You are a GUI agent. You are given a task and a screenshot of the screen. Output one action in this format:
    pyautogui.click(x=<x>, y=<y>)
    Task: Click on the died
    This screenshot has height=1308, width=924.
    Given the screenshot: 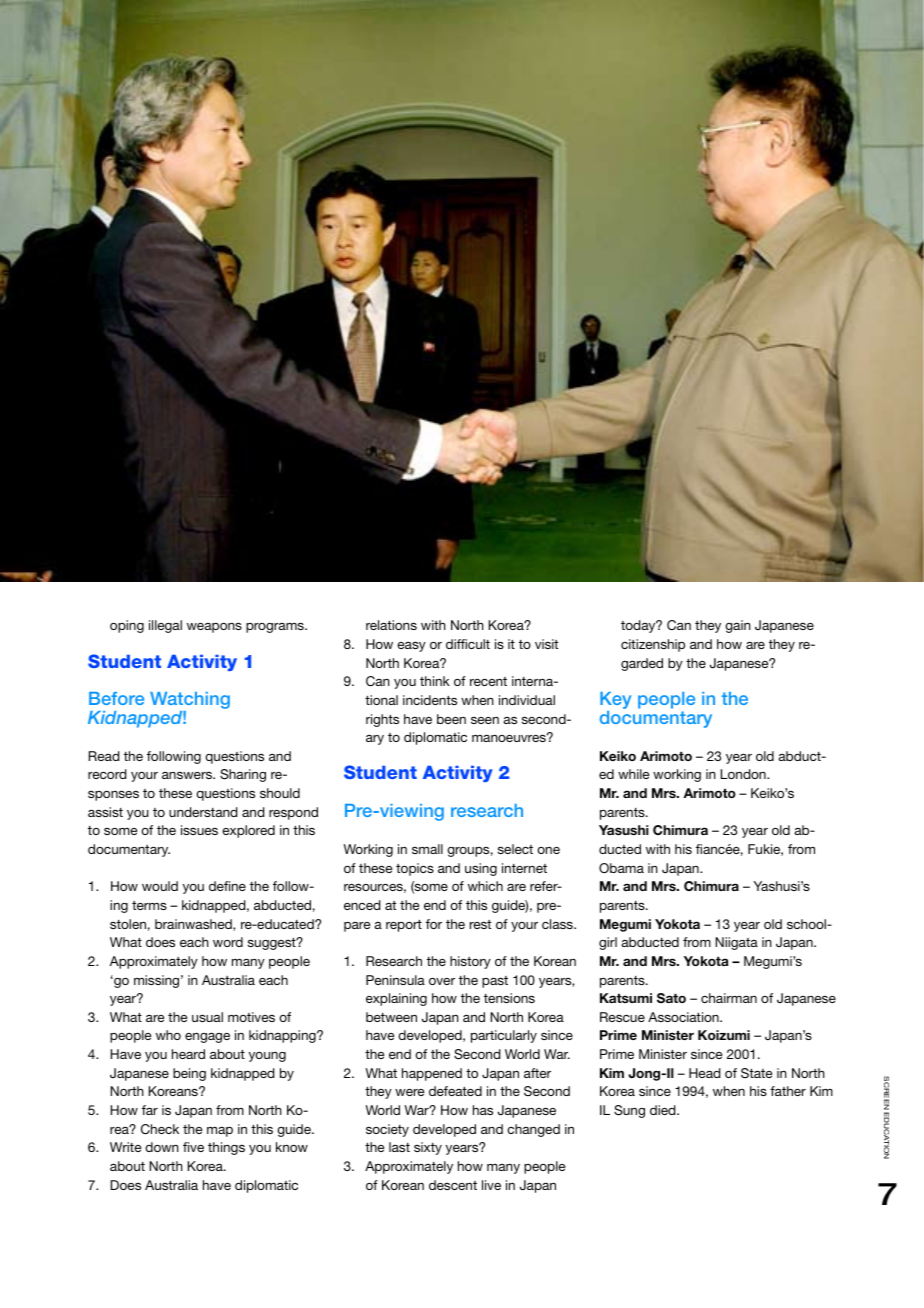 What is the action you would take?
    pyautogui.click(x=664, y=1110)
